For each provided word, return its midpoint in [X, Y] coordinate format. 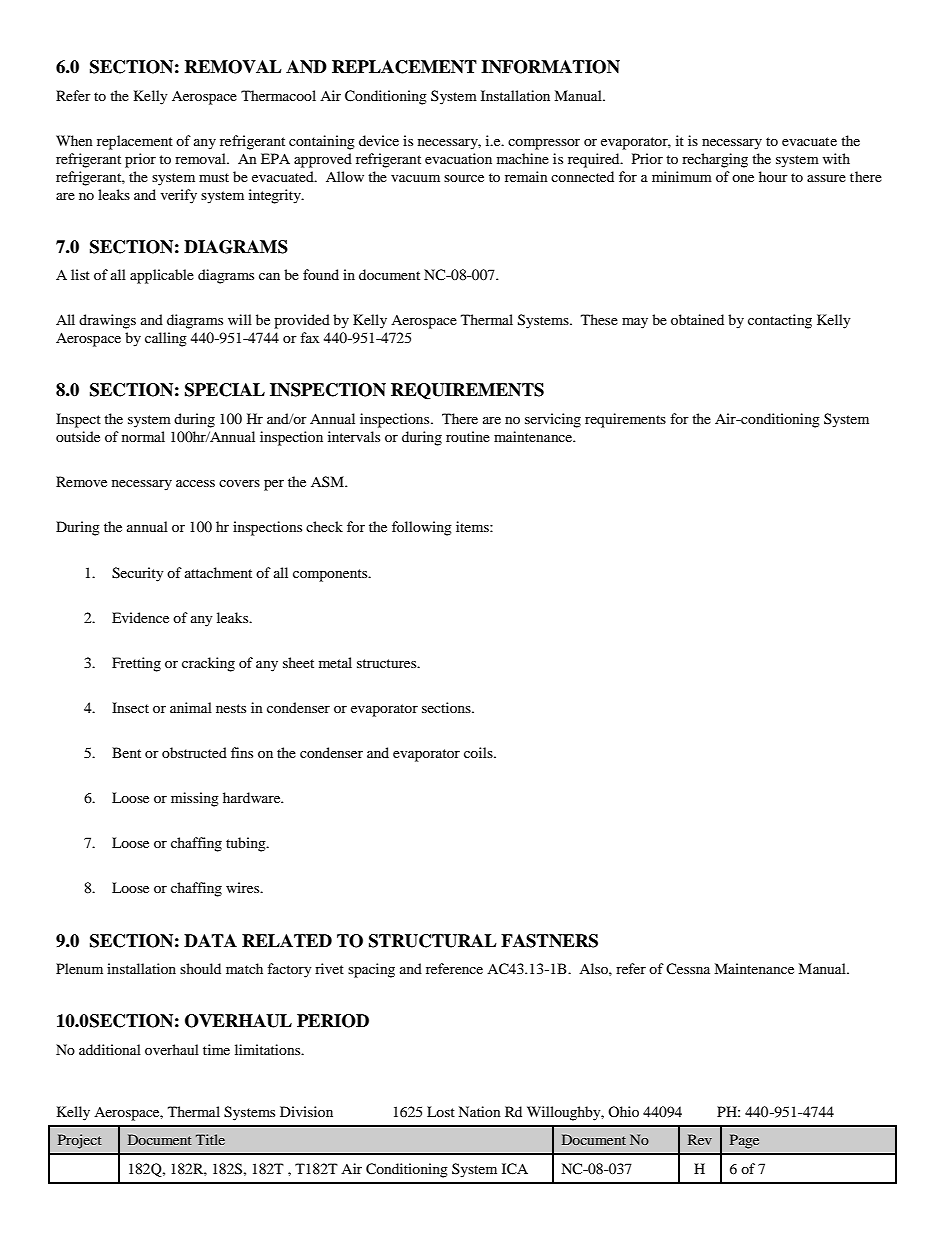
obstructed [194, 752]
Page [744, 1141]
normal [143, 436]
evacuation [458, 158]
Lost [441, 1111]
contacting [780, 321]
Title [210, 1139]
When [74, 140]
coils [479, 752]
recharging [715, 160]
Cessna [688, 968]
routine [468, 436]
